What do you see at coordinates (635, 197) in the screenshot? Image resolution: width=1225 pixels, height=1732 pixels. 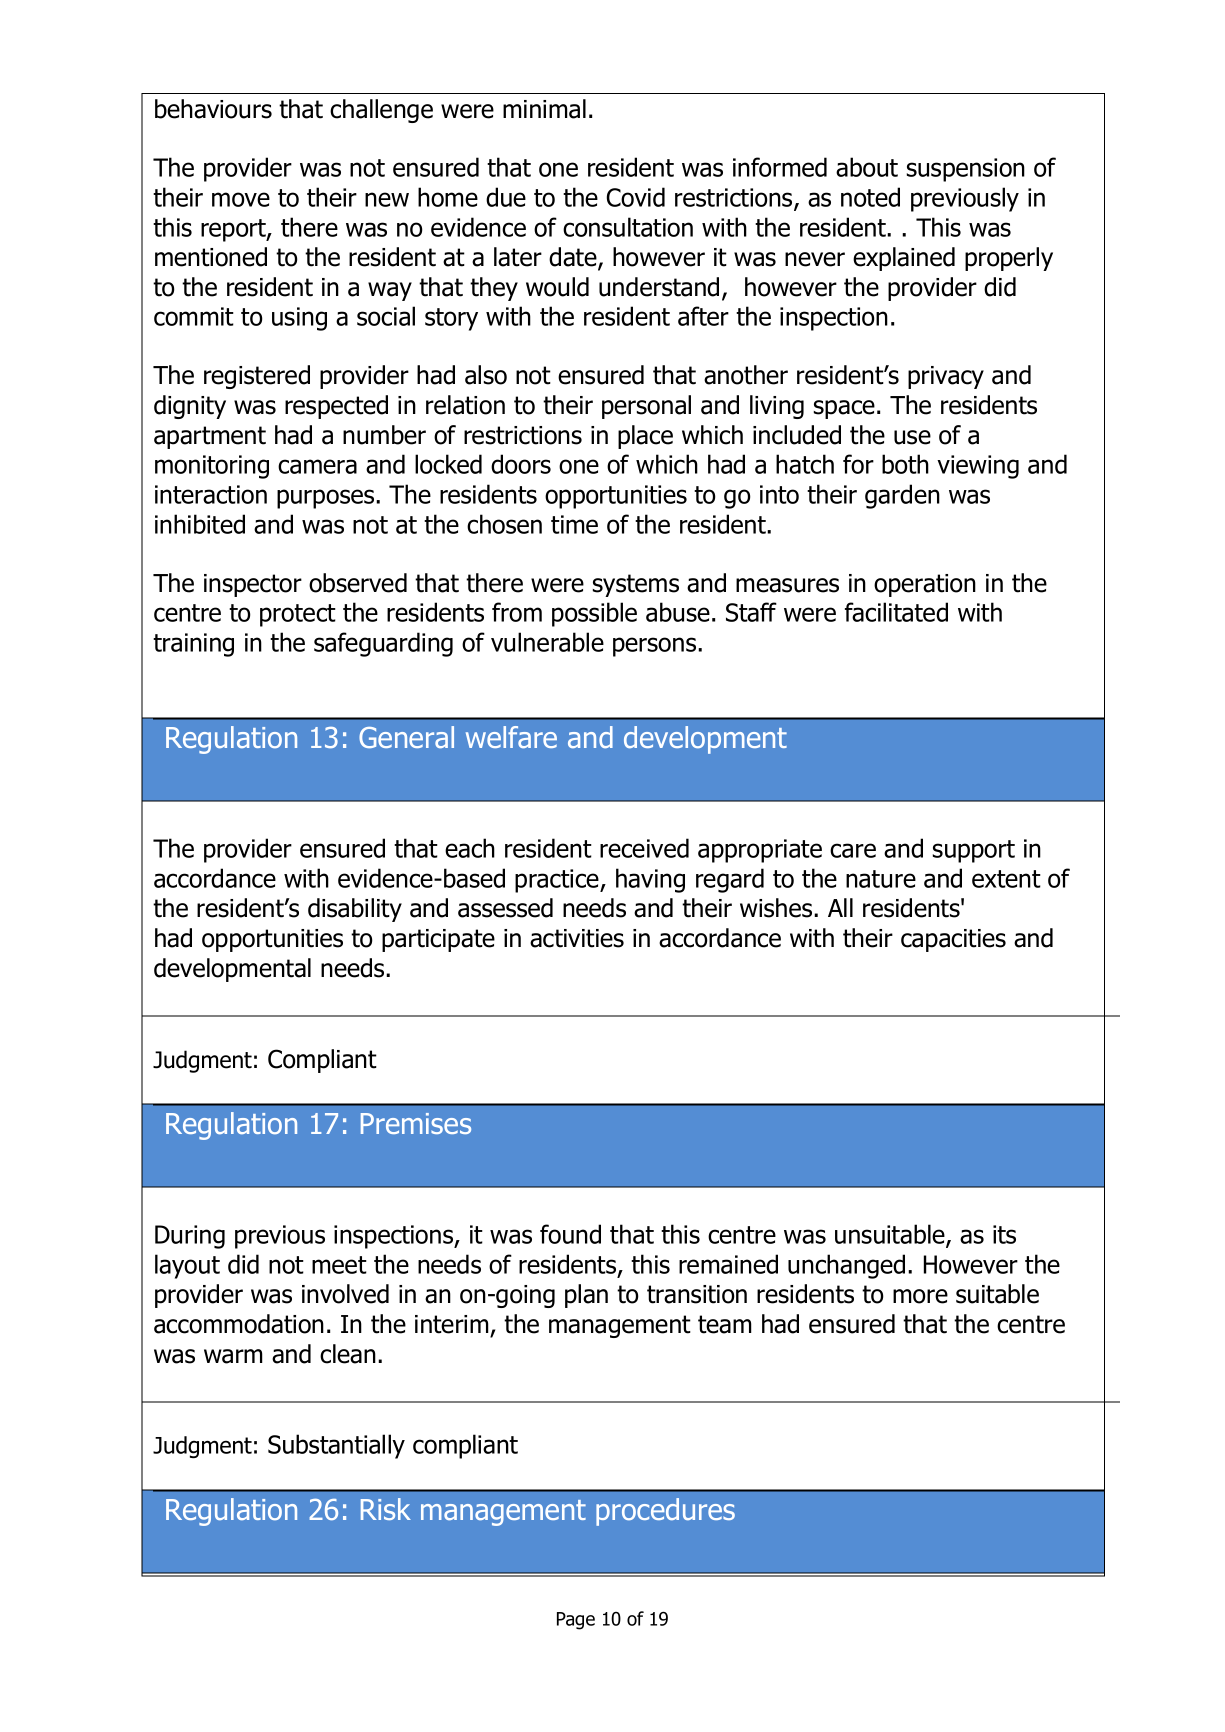 I see `Covid` at bounding box center [635, 197].
